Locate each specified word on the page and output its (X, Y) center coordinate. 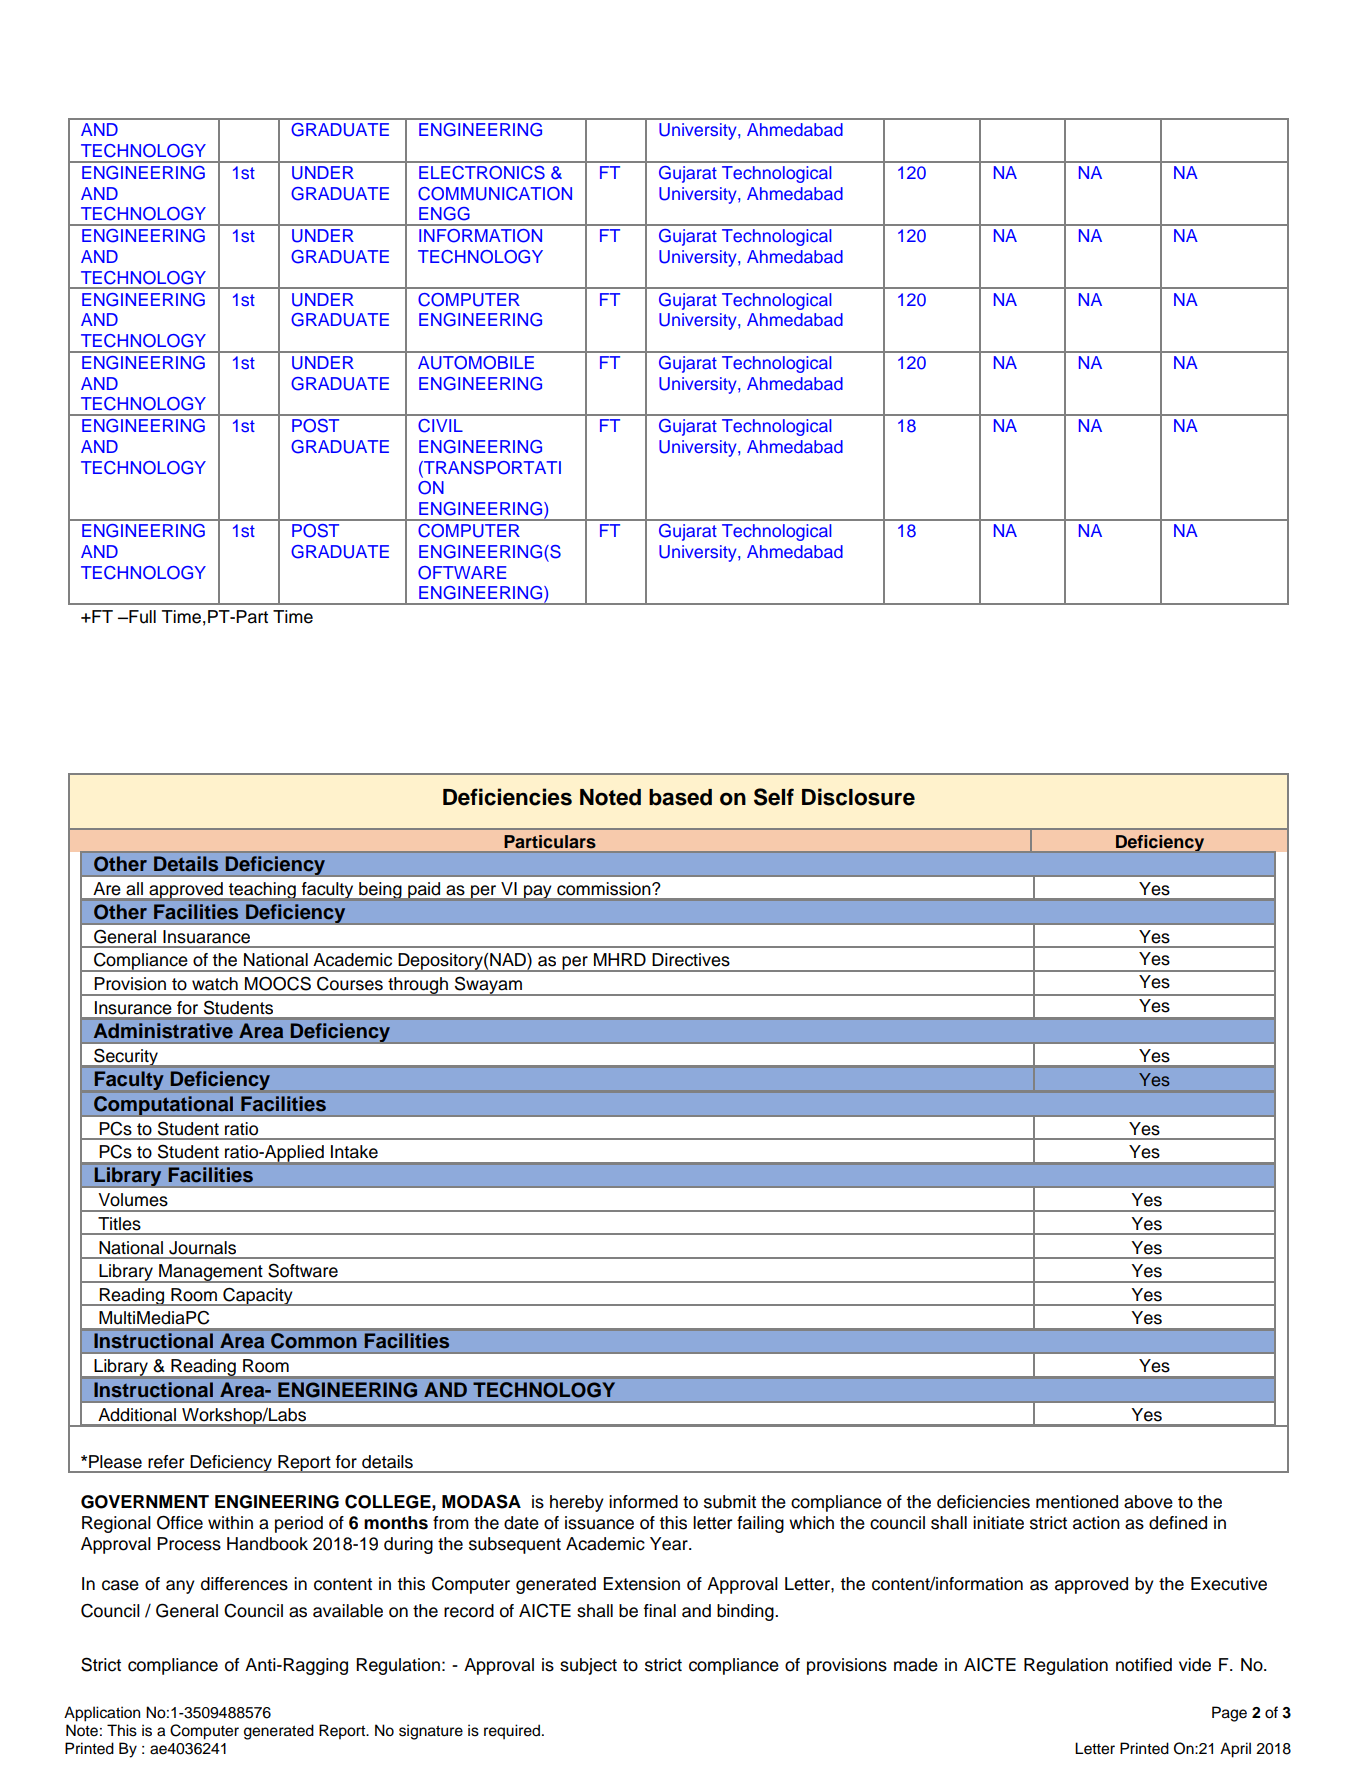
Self (774, 797)
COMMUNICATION (495, 194)
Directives (691, 960)
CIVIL (440, 426)
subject (588, 1666)
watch (215, 984)
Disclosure (858, 797)
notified (1144, 1665)
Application (102, 1714)
